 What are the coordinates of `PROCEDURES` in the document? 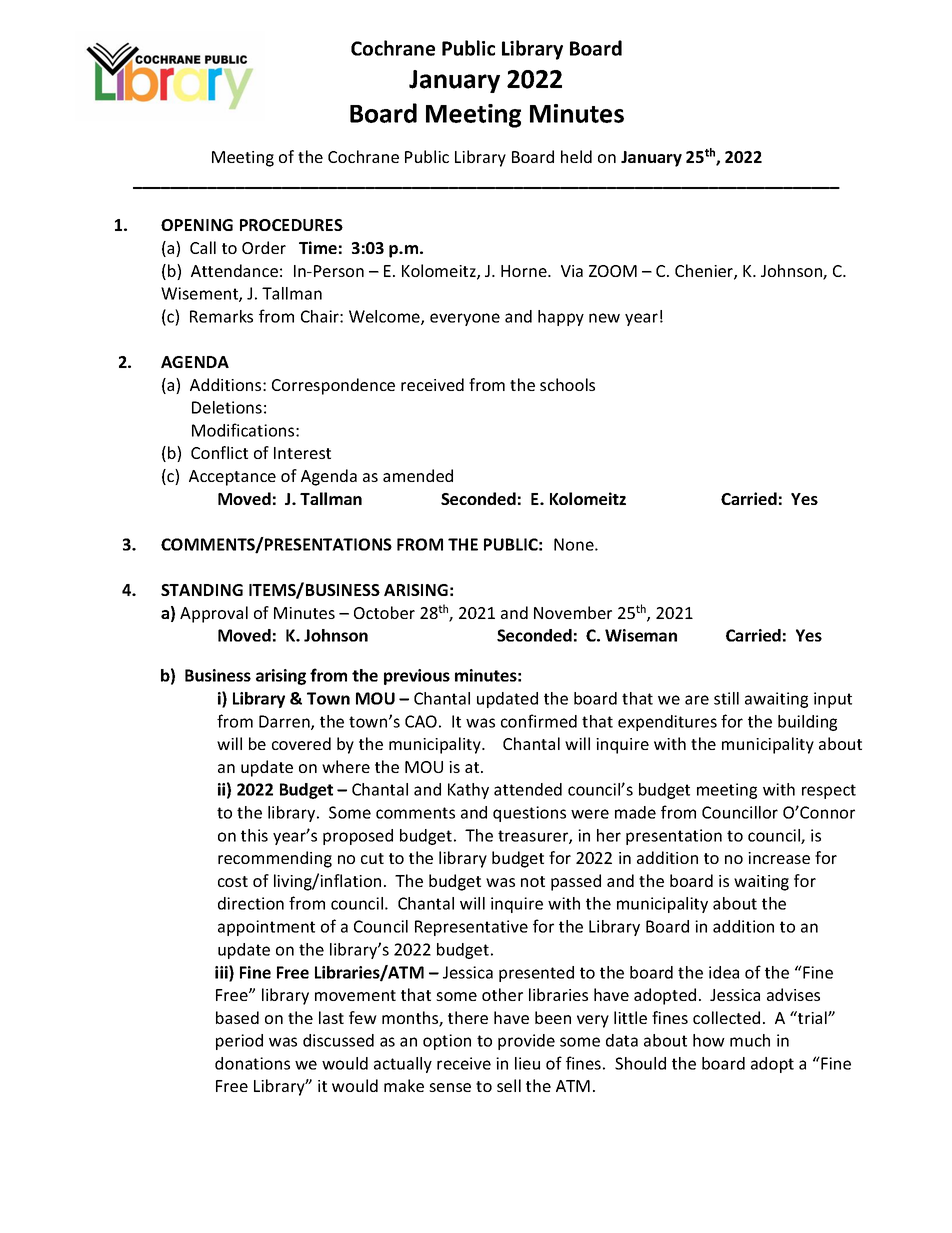 It's located at (291, 225).
